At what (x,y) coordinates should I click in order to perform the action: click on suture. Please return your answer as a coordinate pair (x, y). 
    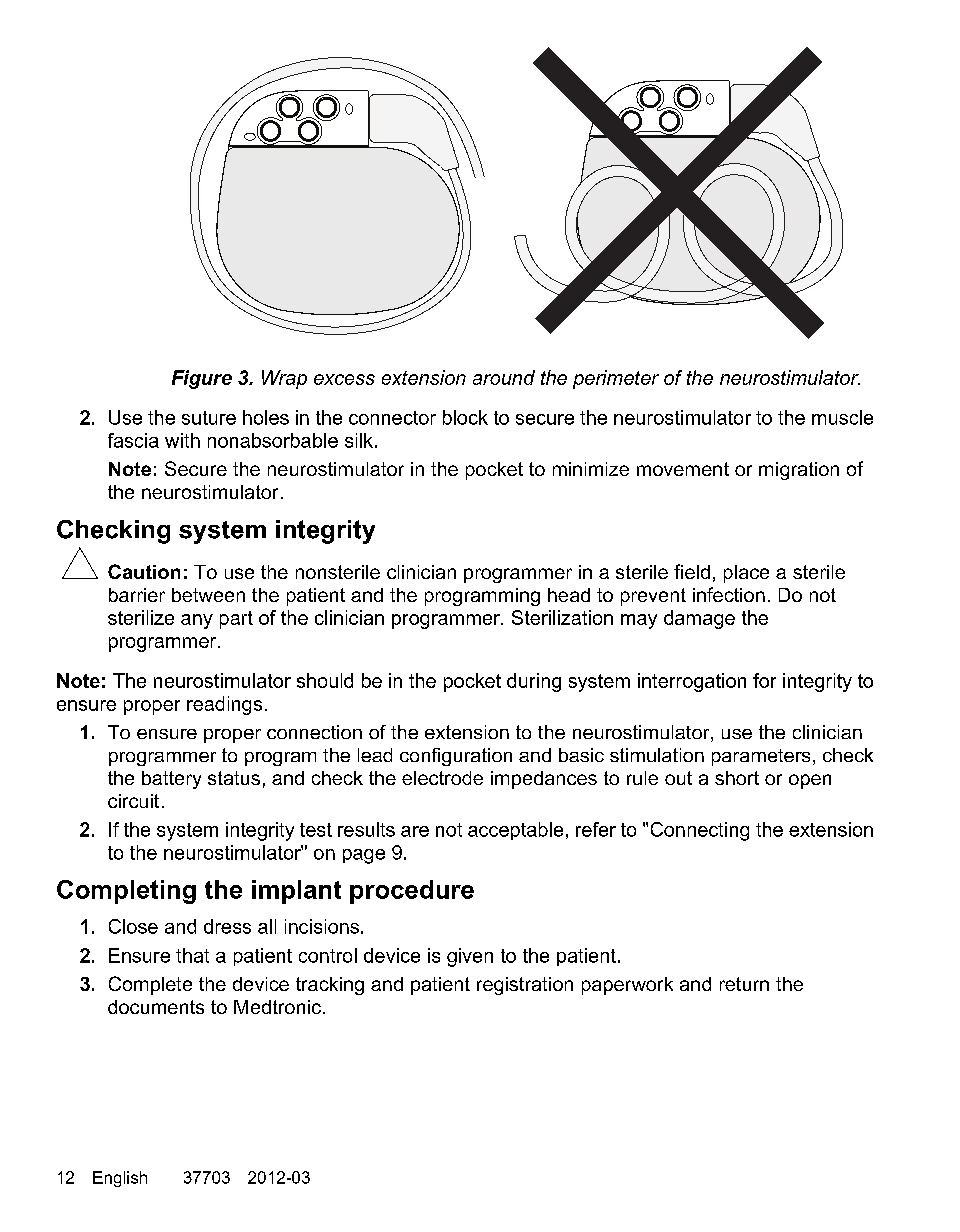
    Looking at the image, I should click on (209, 418).
